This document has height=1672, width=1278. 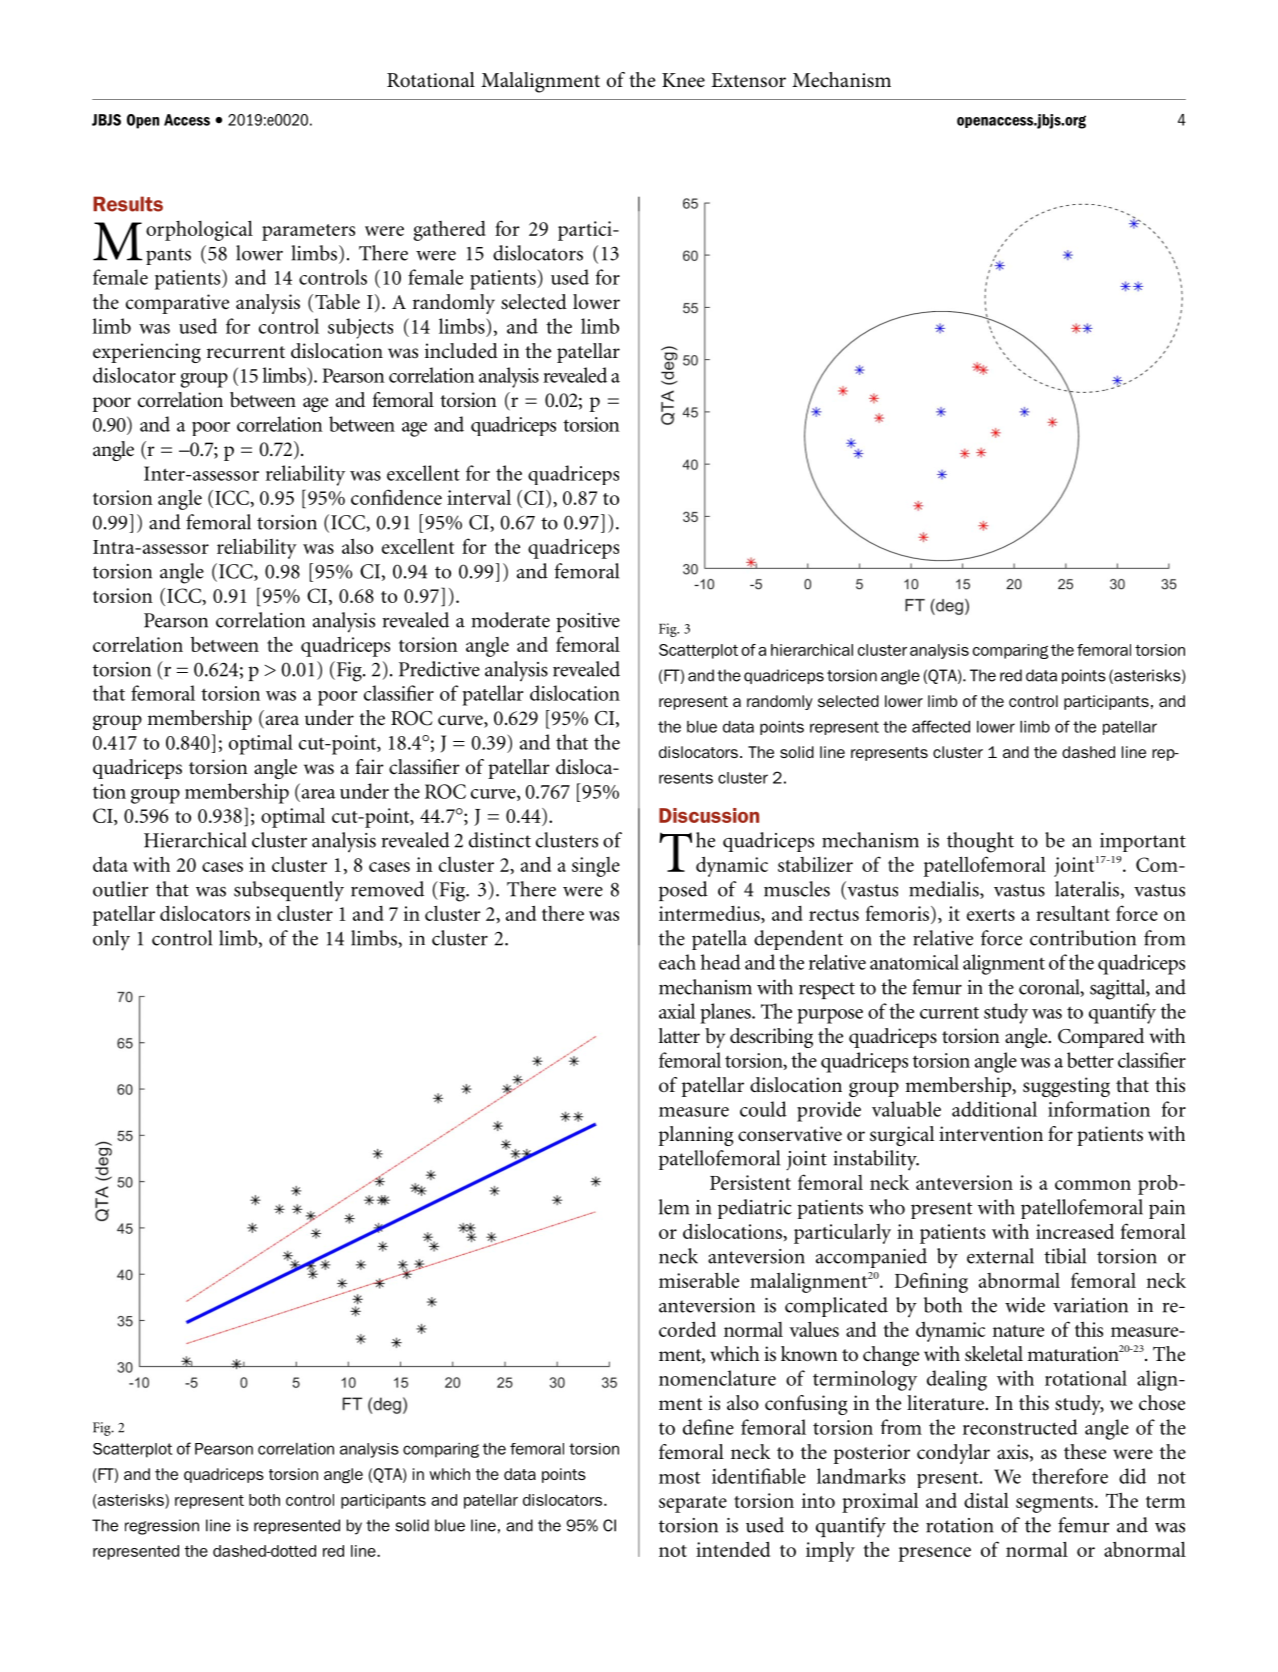 What do you see at coordinates (128, 204) in the document?
I see `Results` at bounding box center [128, 204].
